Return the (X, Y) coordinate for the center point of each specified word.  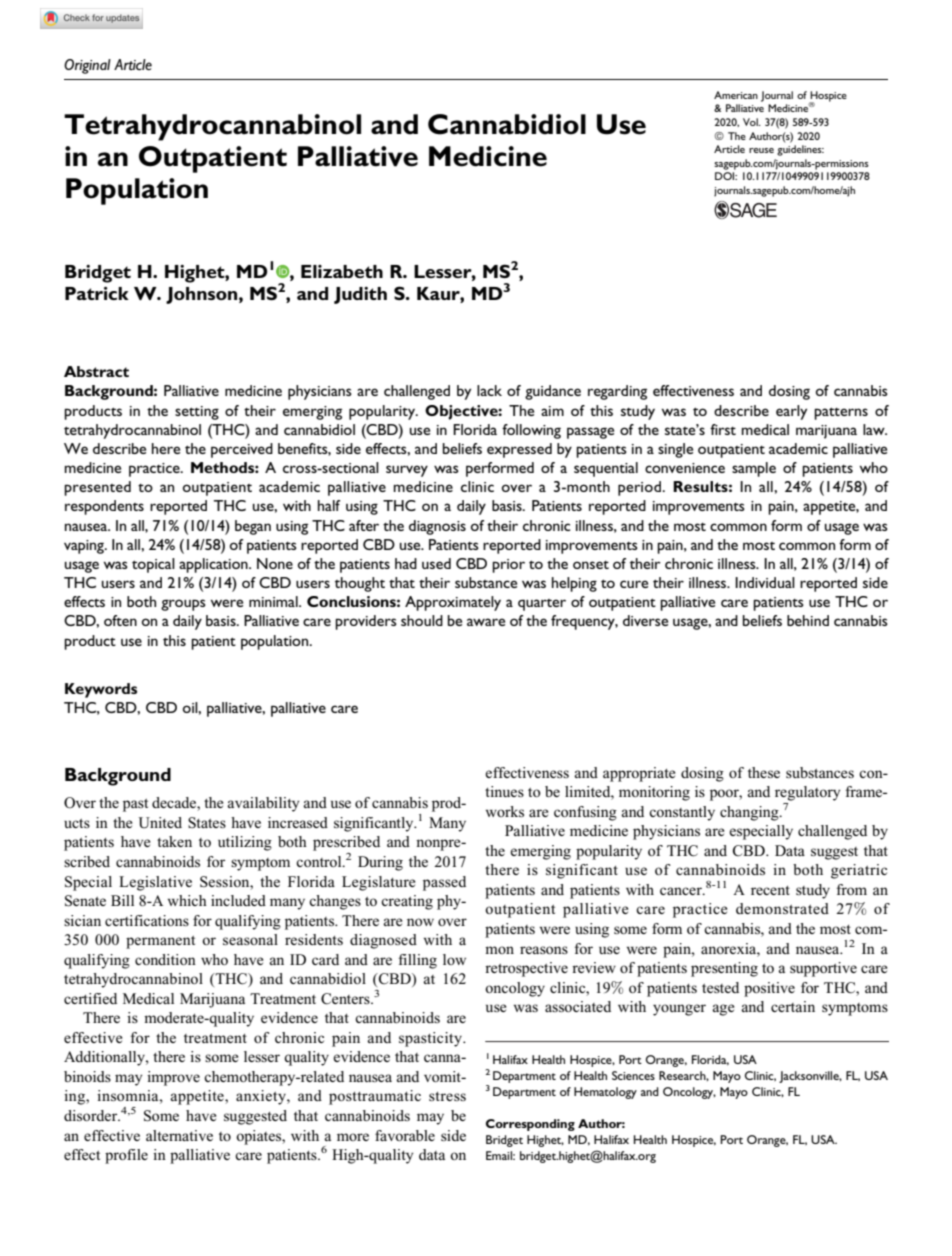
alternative (179, 1135)
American (736, 95)
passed (444, 883)
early (791, 412)
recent (770, 890)
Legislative (155, 883)
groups (183, 605)
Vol (751, 122)
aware (486, 622)
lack (489, 390)
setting (197, 413)
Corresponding (530, 1125)
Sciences (633, 1075)
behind (808, 620)
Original (87, 66)
